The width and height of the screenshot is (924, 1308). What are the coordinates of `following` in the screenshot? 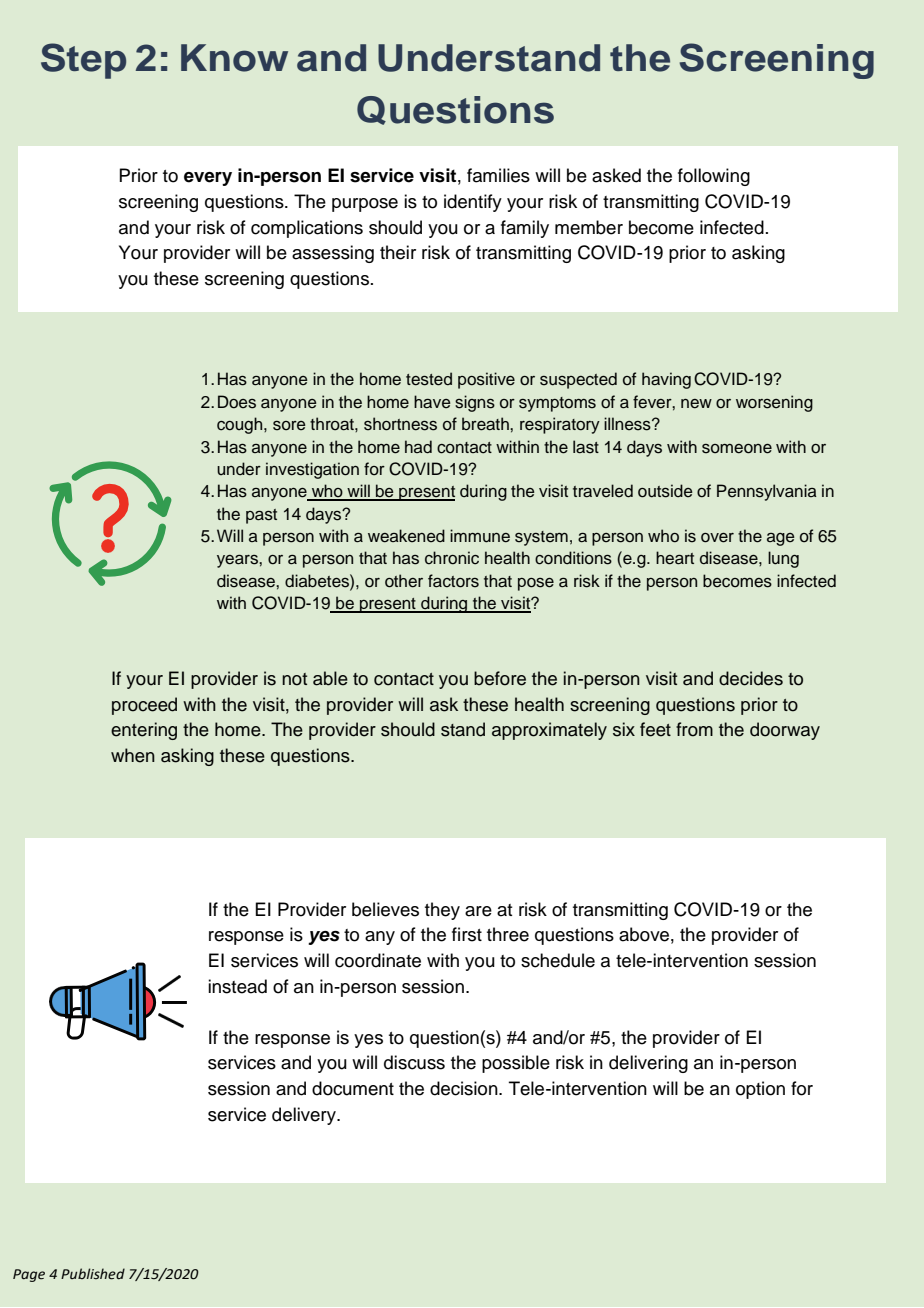 It's located at (714, 177).
